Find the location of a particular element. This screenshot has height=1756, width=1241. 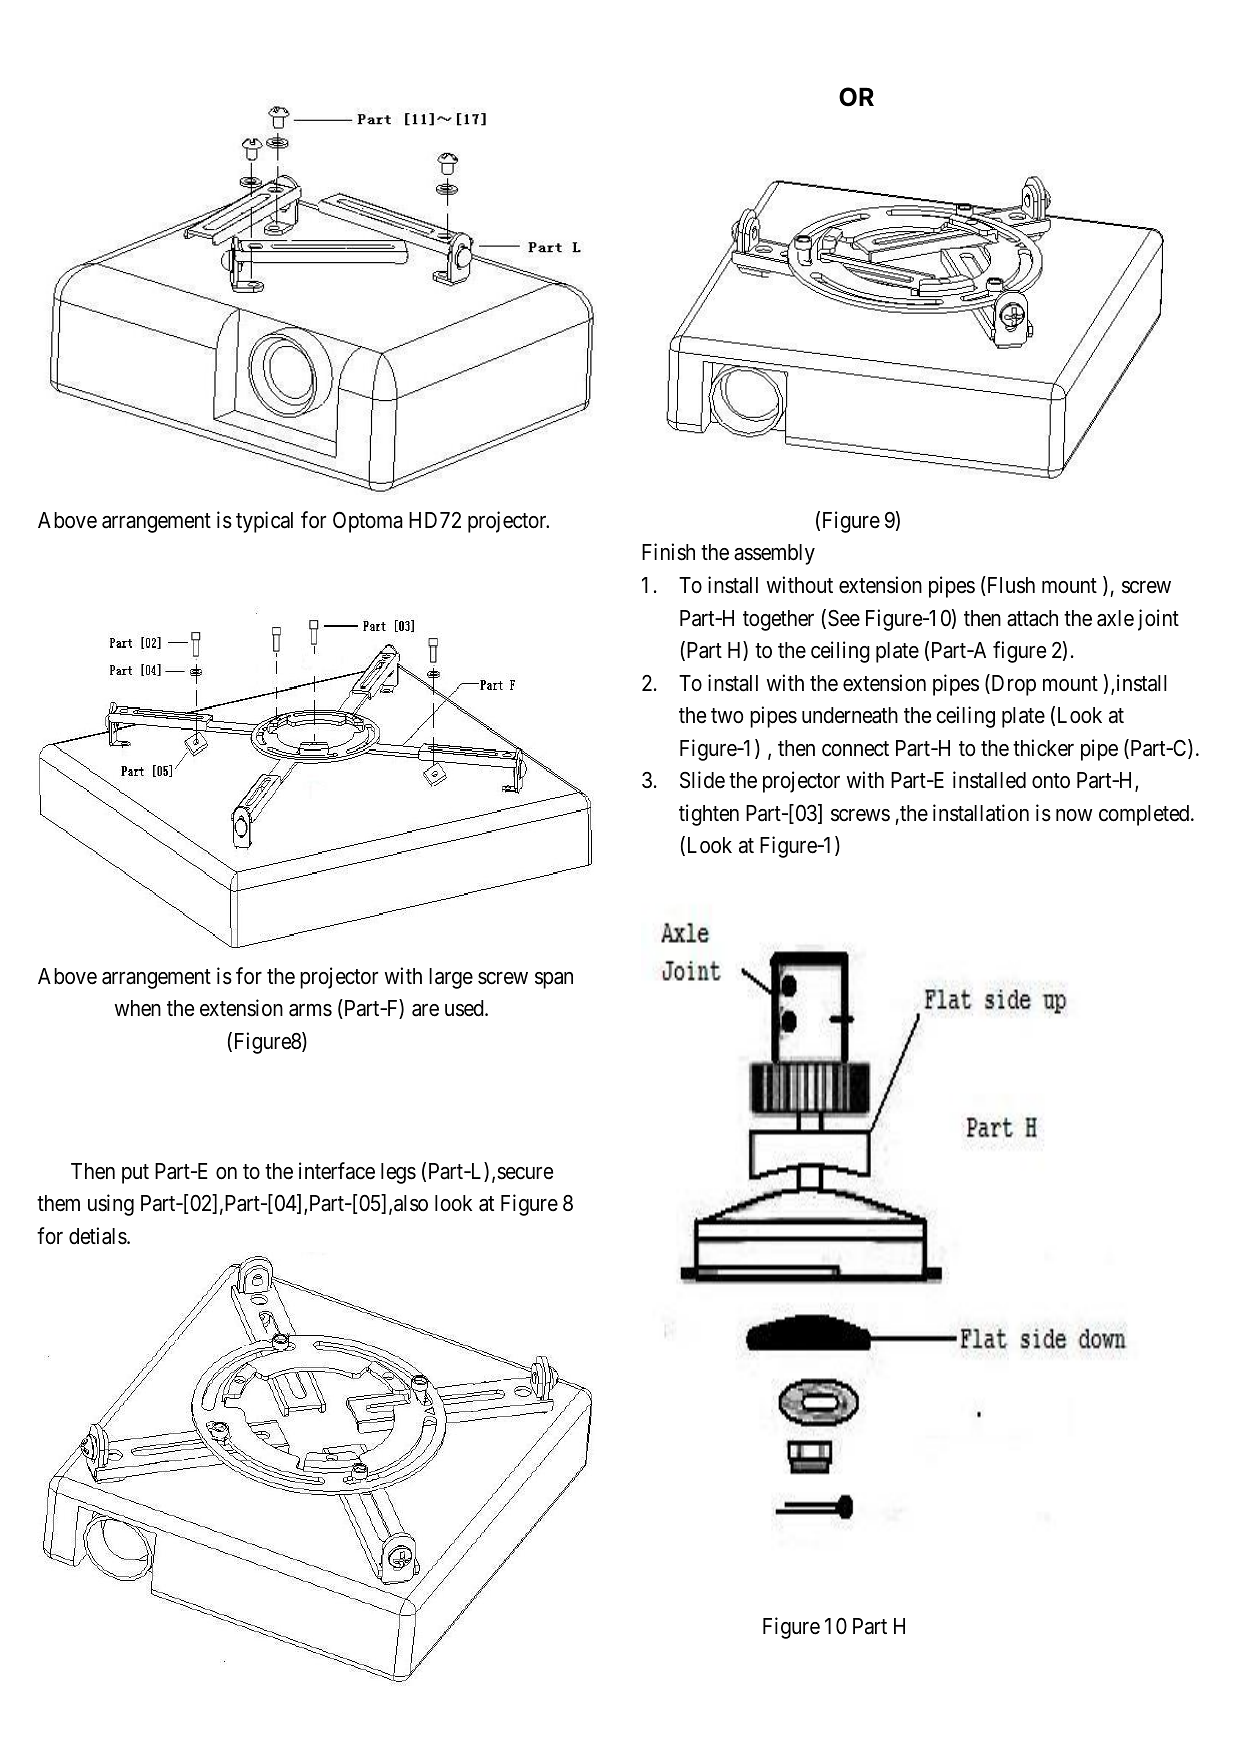

when is located at coordinates (138, 1008).
